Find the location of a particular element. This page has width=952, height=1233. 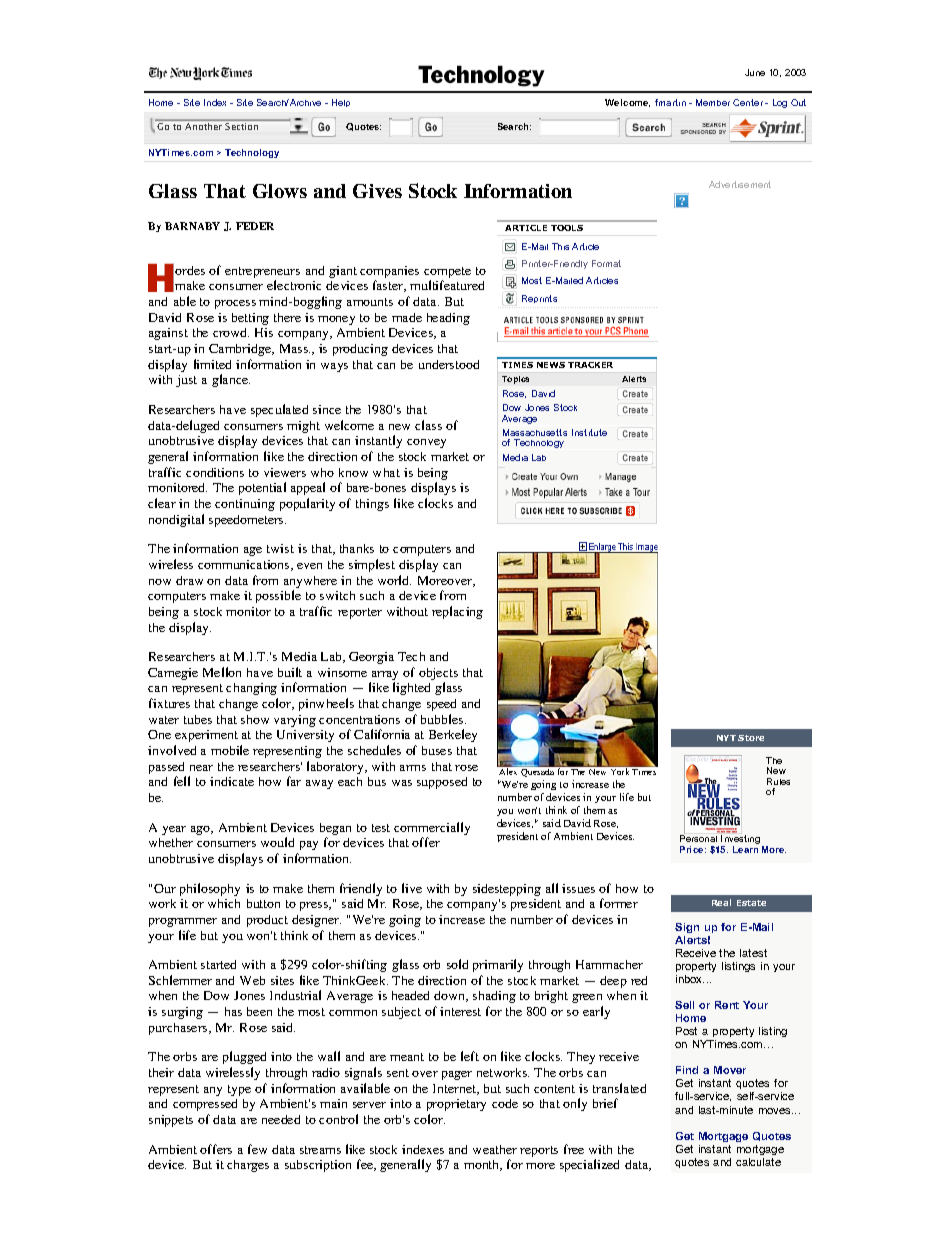

Advertisement is located at coordinates (740, 184).
